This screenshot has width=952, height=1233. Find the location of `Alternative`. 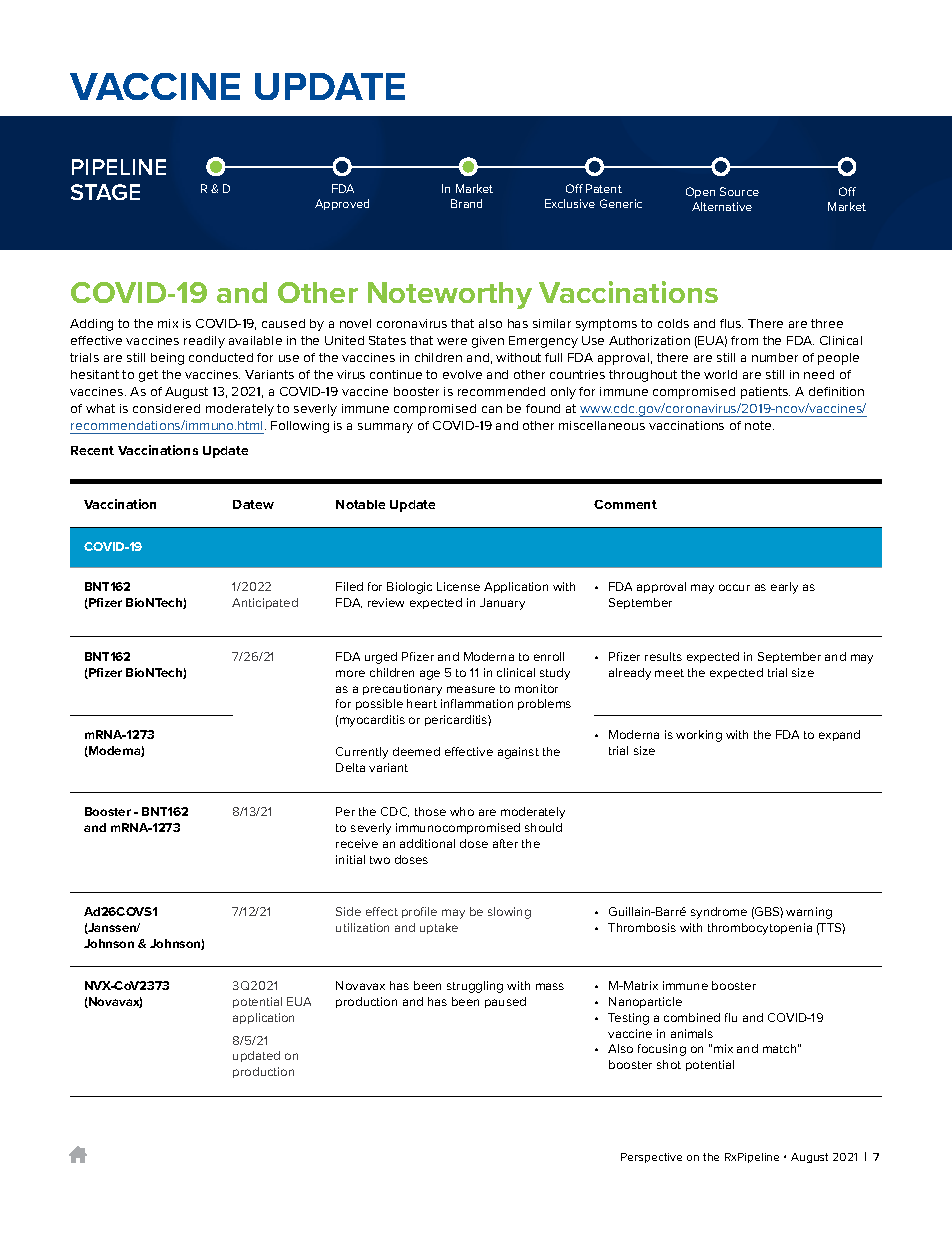

Alternative is located at coordinates (722, 206).
